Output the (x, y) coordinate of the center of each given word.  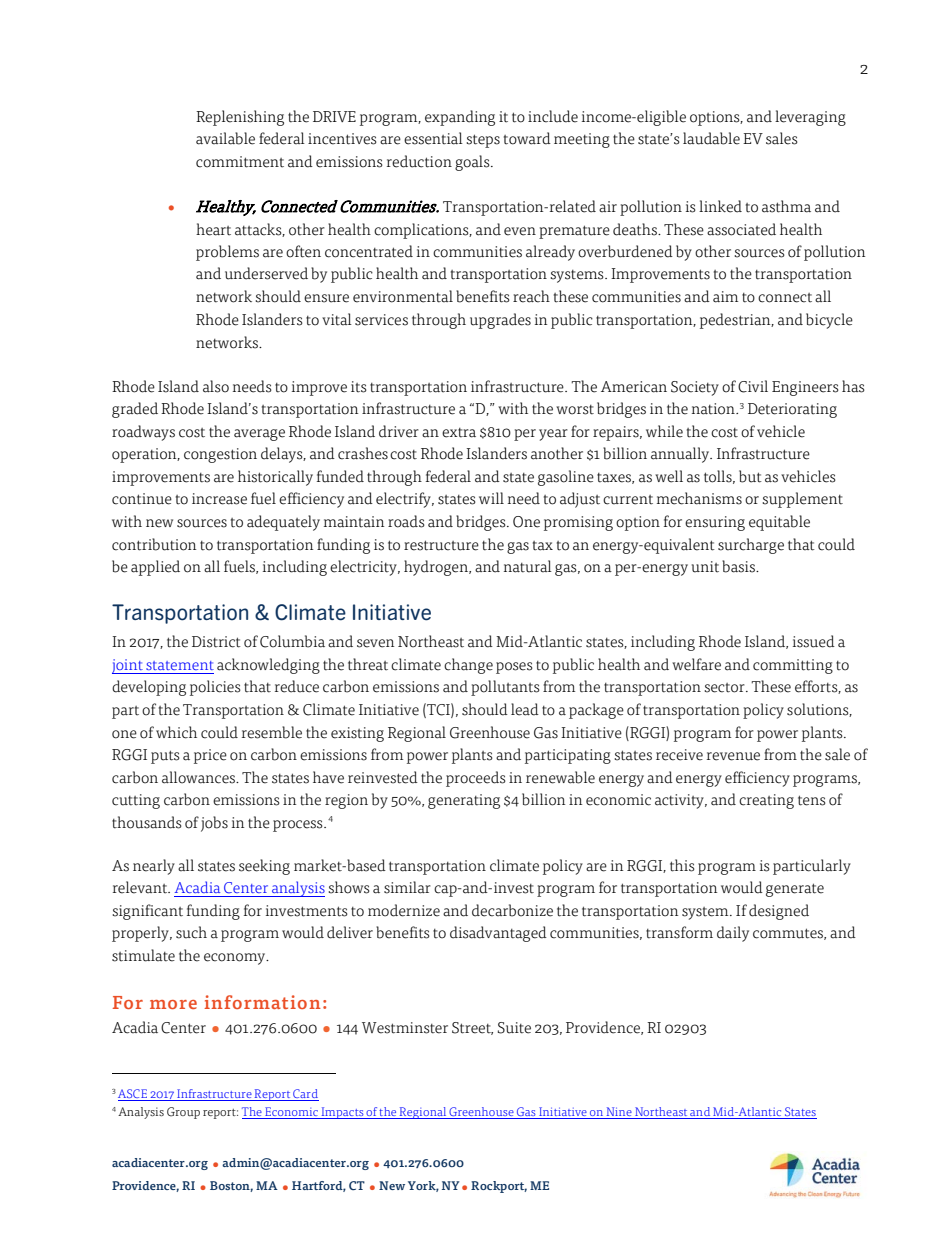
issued (814, 641)
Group (183, 1113)
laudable (711, 138)
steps (483, 141)
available (225, 138)
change (468, 666)
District (216, 642)
